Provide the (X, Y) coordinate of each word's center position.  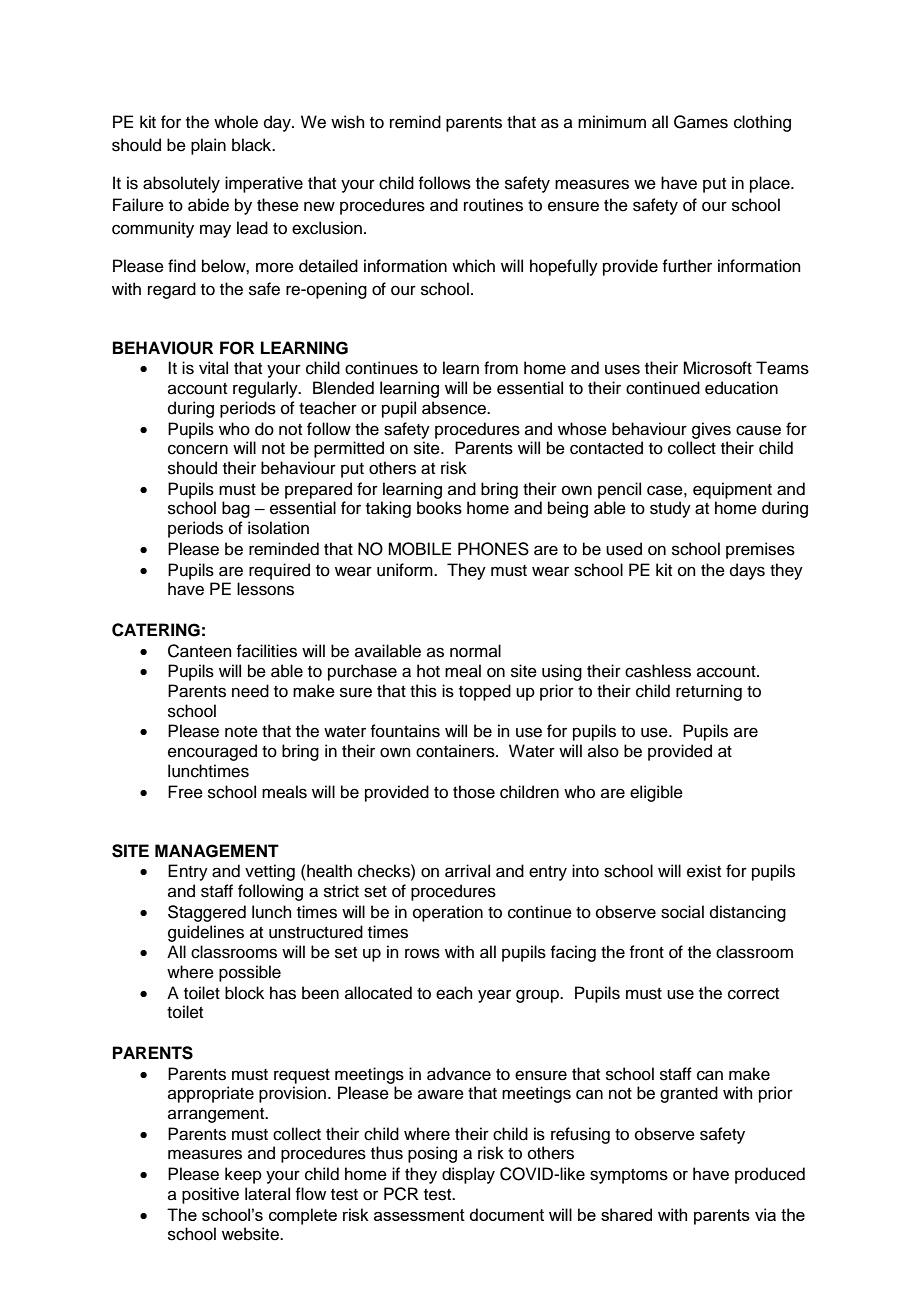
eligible (656, 793)
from (501, 368)
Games (701, 122)
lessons (265, 589)
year (494, 996)
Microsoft (717, 368)
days (747, 571)
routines (493, 205)
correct (753, 994)
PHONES (493, 549)
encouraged (212, 752)
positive (210, 1195)
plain (208, 146)
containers (456, 751)
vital (213, 368)
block (244, 993)
